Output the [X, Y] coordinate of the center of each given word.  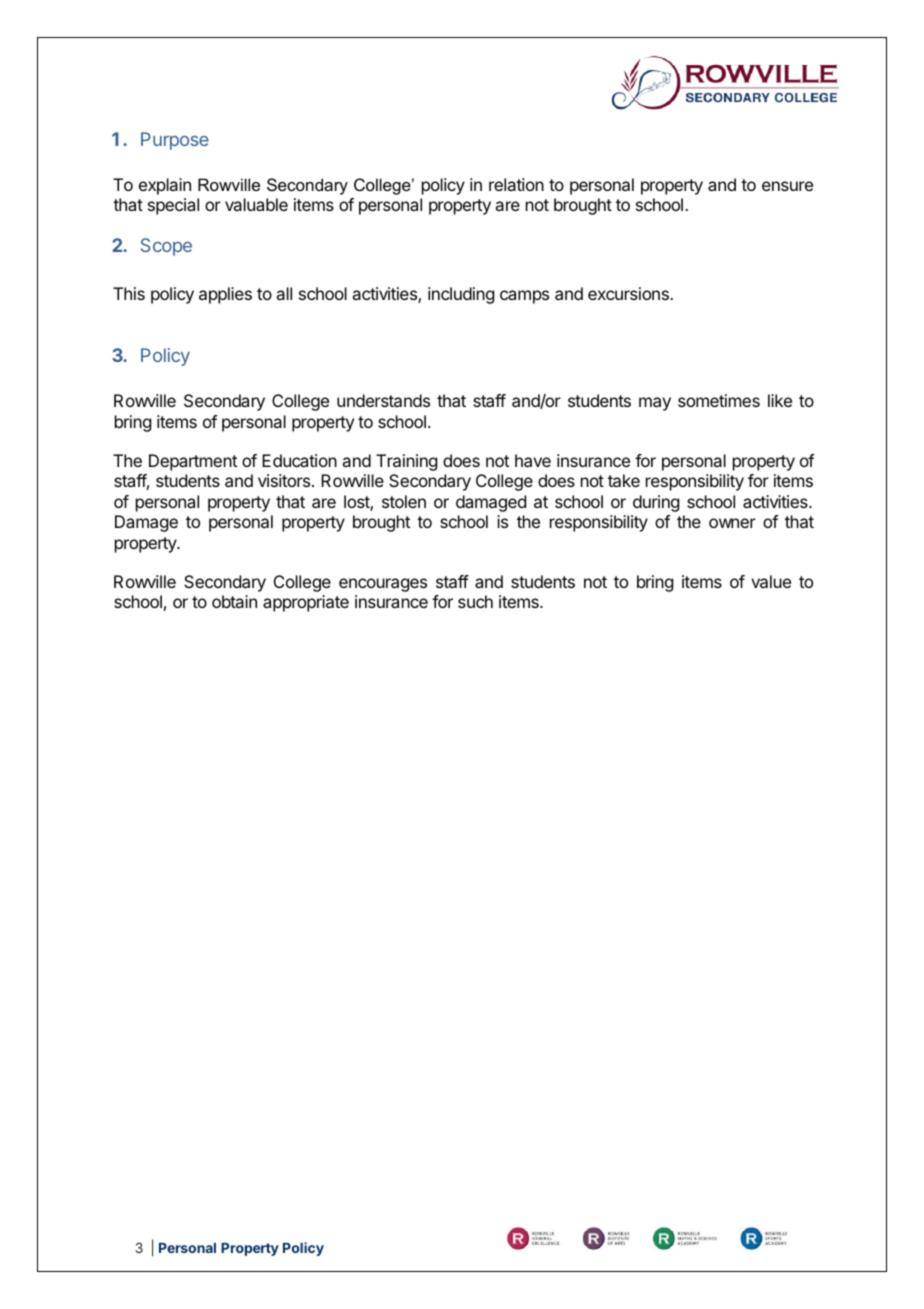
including [461, 295]
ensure [787, 186]
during [656, 503]
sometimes [719, 400]
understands [383, 400]
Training [406, 462]
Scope [166, 247]
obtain [234, 601]
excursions [629, 293]
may [655, 404]
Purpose [175, 141]
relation [516, 184]
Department [193, 462]
